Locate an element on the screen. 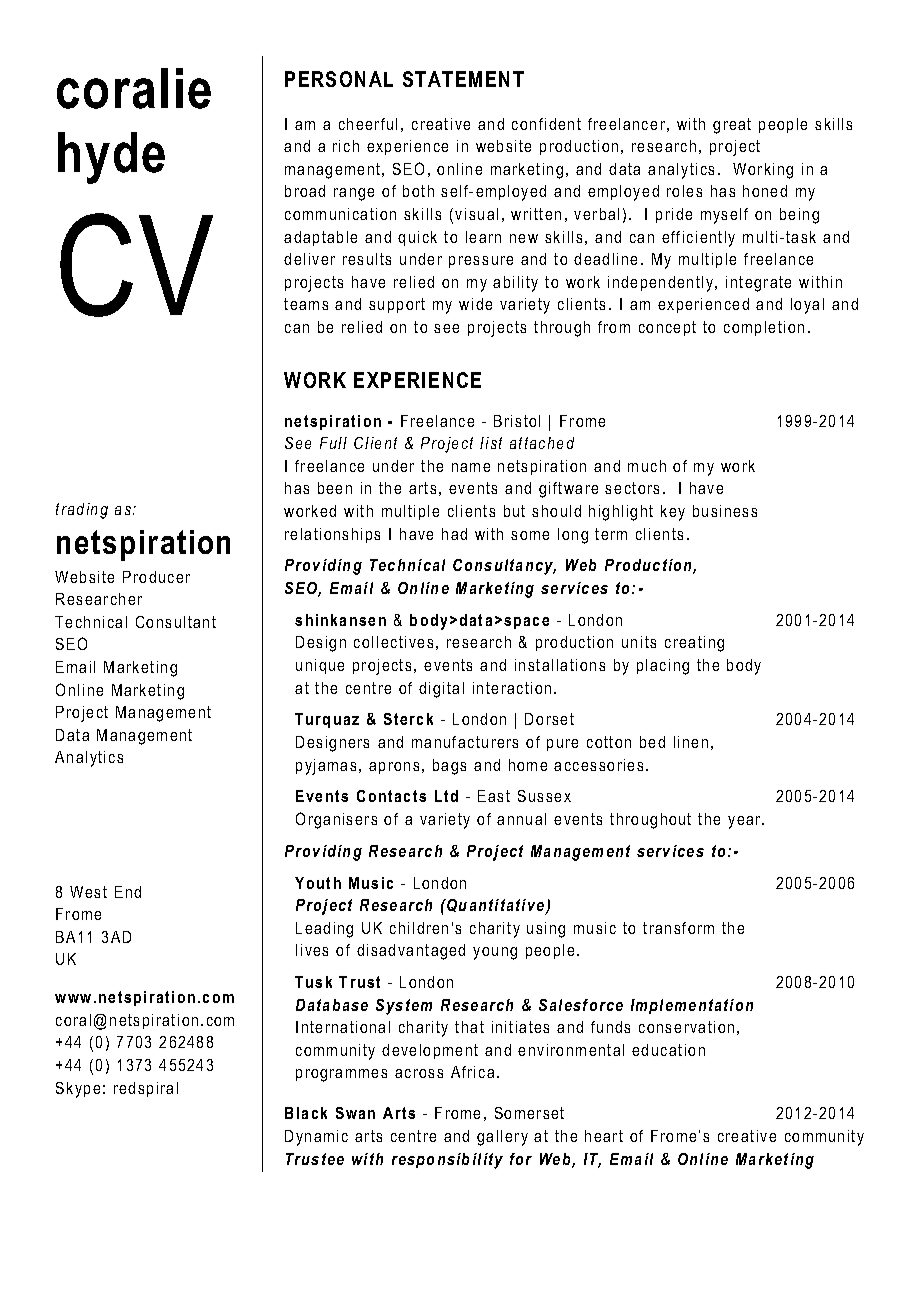 This screenshot has width=924, height=1308. year is located at coordinates (745, 822).
